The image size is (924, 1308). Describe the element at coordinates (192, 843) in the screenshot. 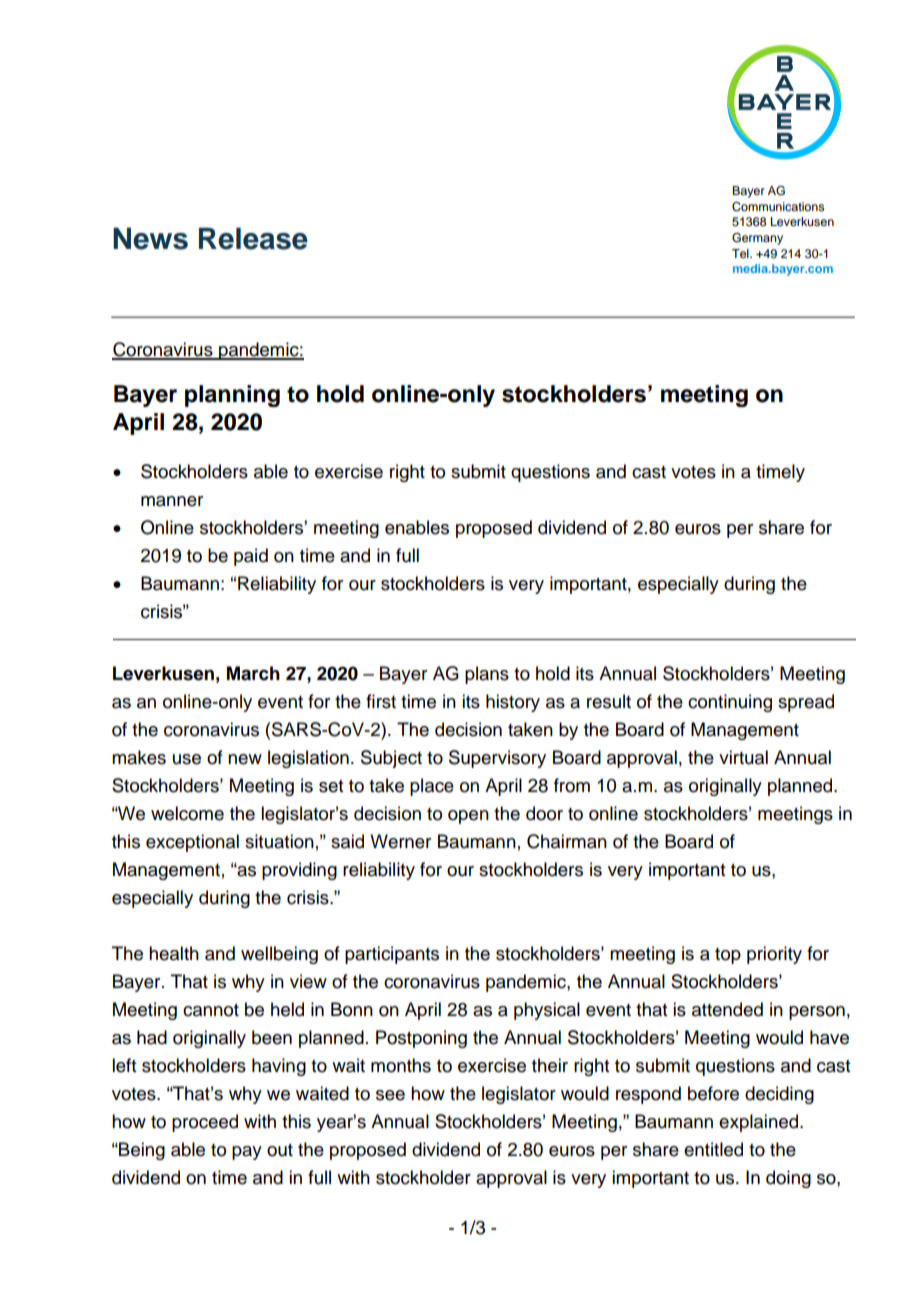

I see `exceptional` at that location.
